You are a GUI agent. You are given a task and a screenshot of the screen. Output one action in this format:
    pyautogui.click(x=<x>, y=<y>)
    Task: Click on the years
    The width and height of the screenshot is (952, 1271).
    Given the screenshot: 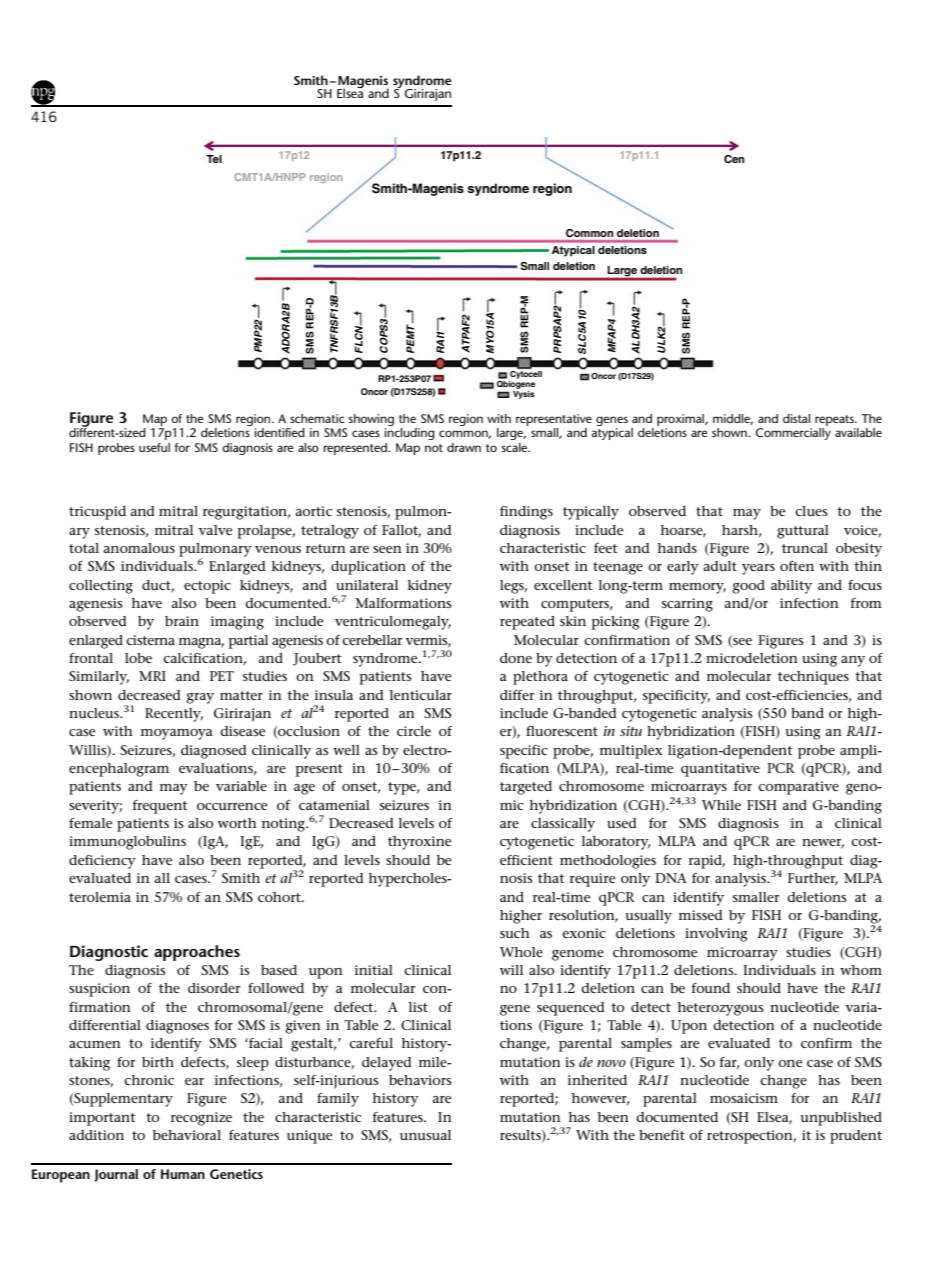 What is the action you would take?
    pyautogui.click(x=758, y=569)
